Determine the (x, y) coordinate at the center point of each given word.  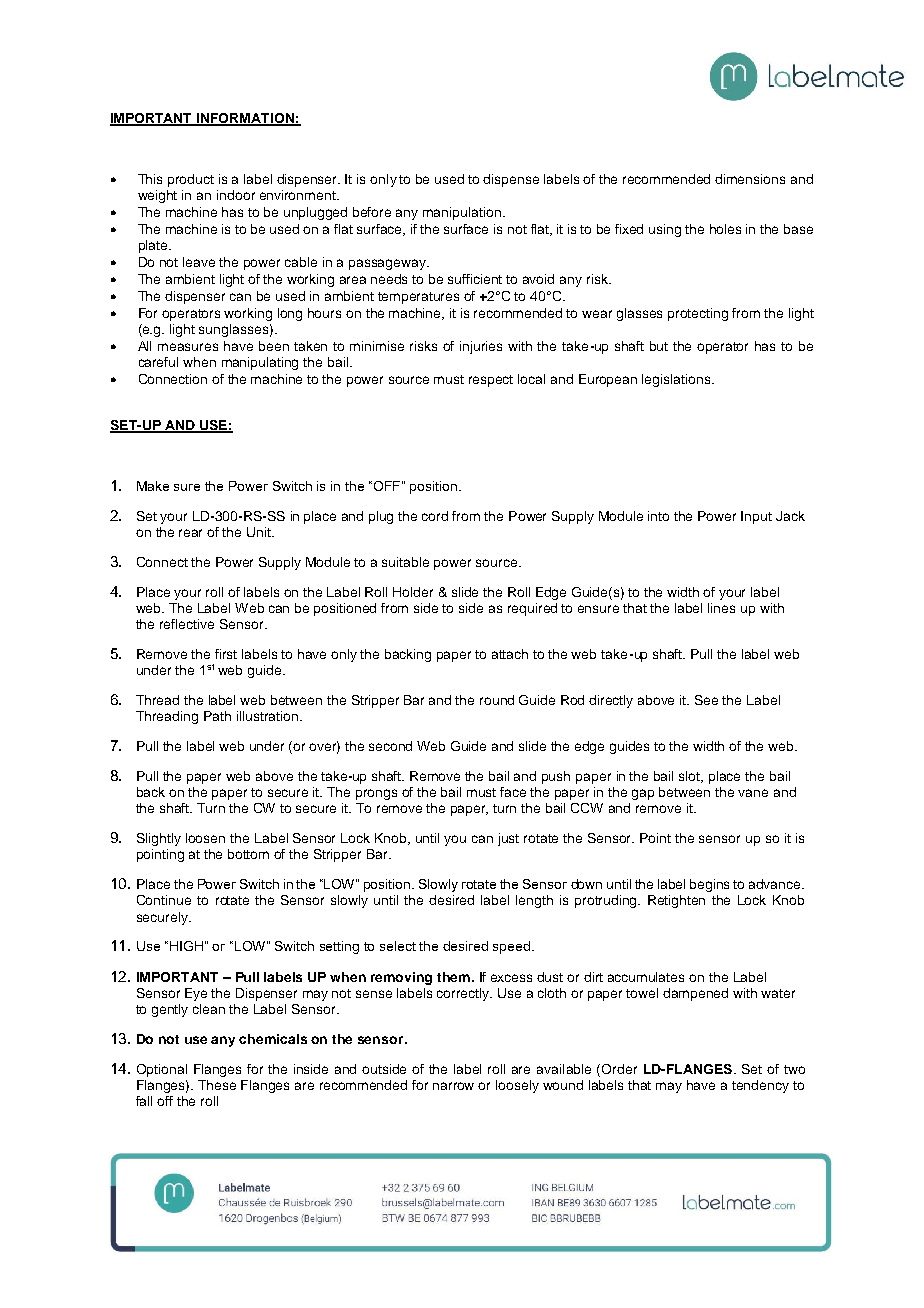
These (217, 1085)
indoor (236, 195)
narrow (453, 1086)
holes (725, 229)
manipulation (462, 213)
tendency (760, 1086)
